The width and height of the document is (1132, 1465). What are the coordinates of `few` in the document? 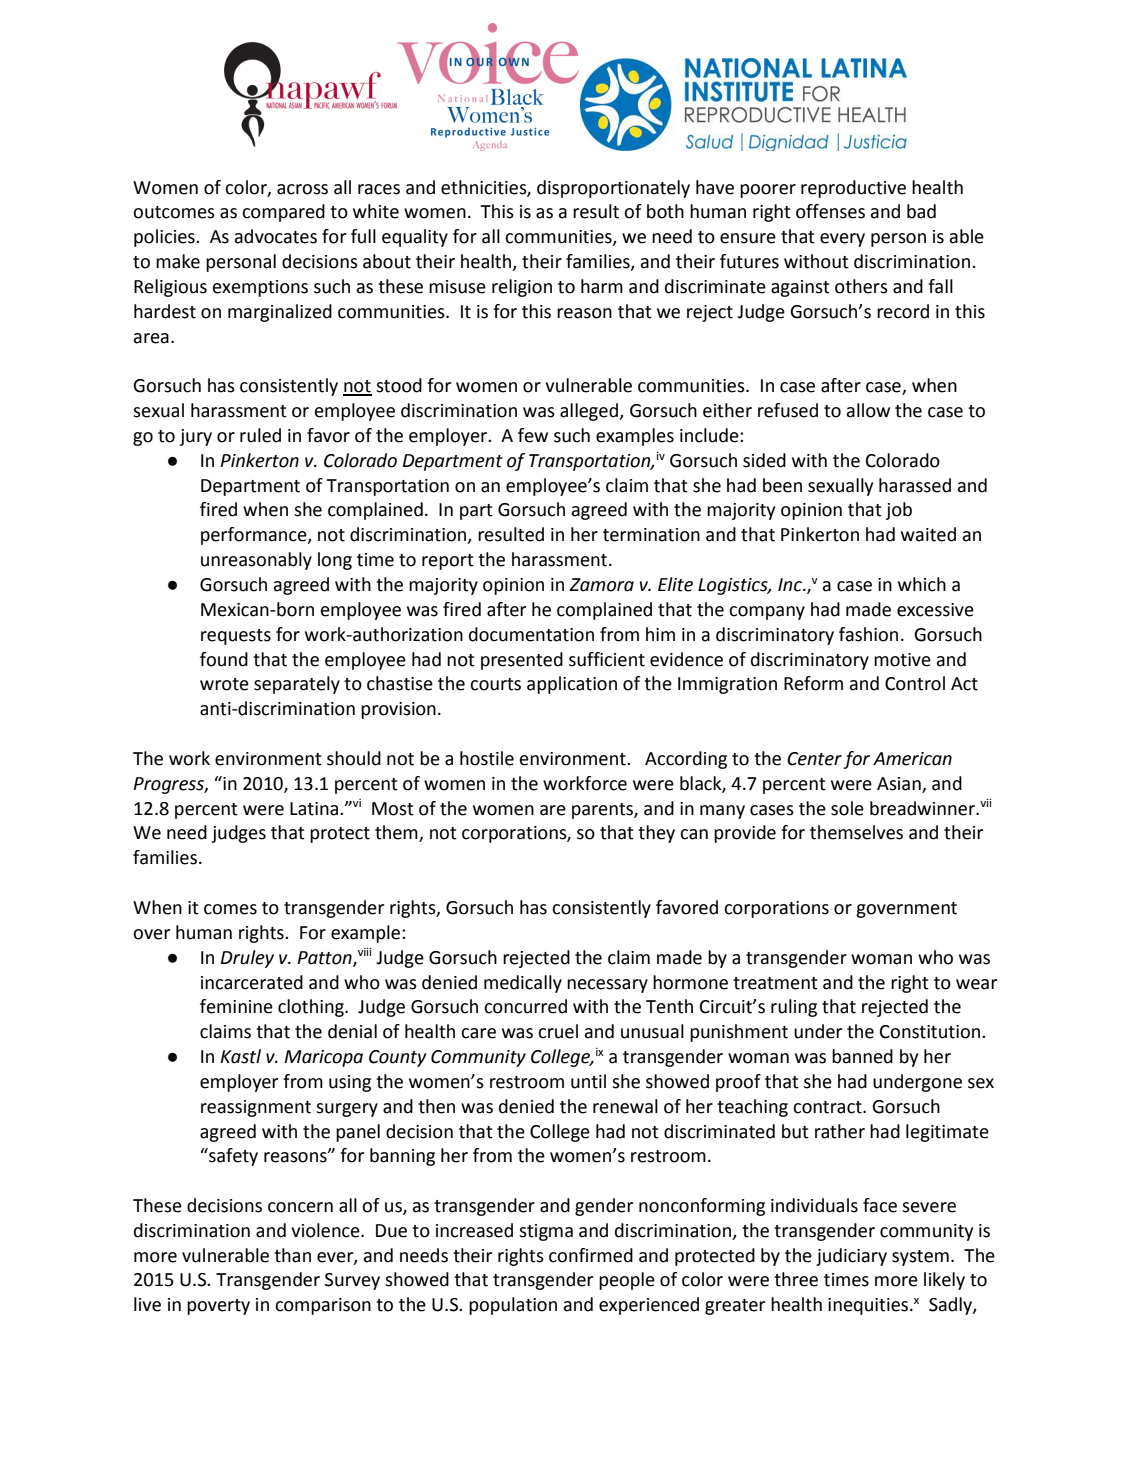 It's located at (533, 435).
